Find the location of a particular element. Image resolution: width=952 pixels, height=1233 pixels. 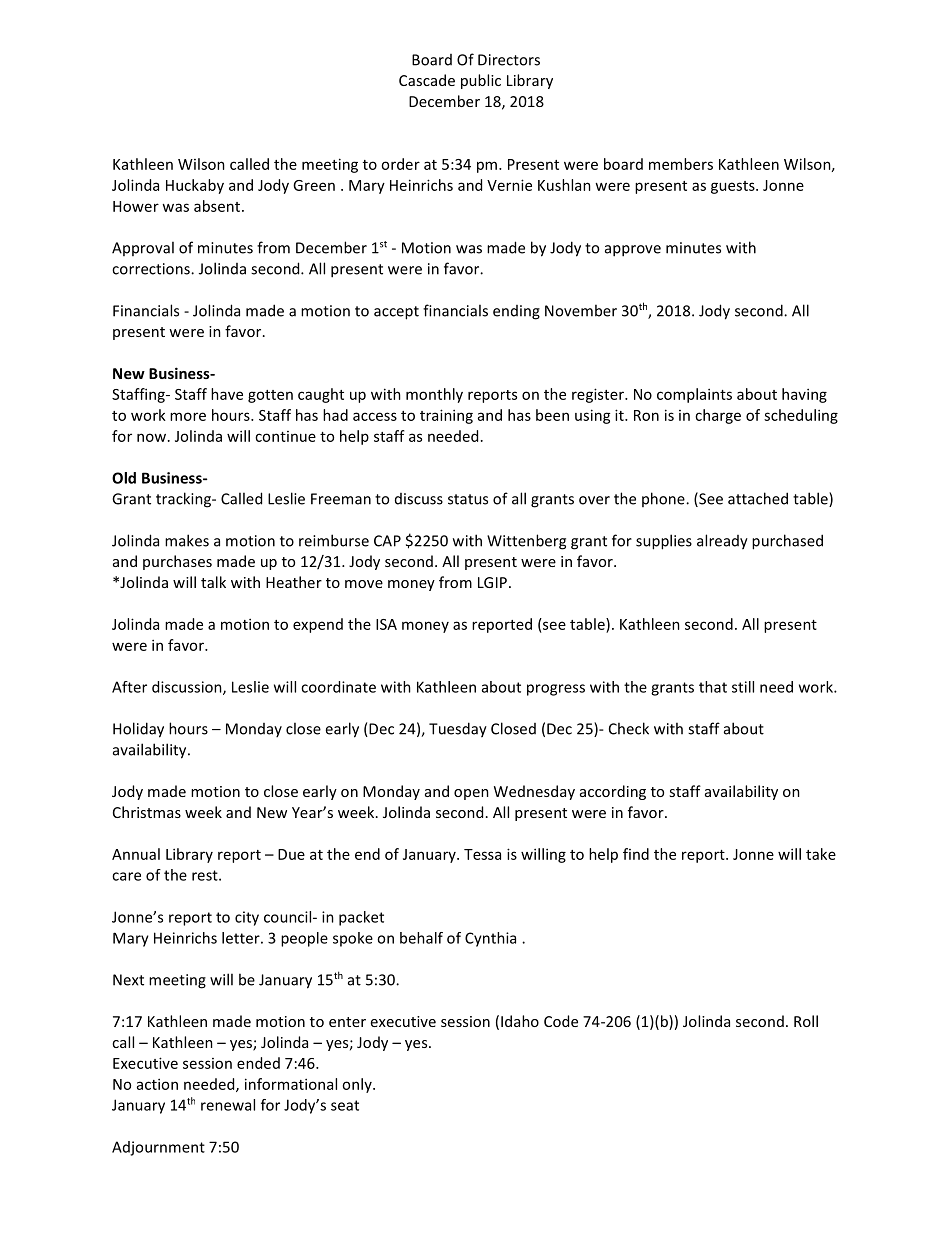

Cynthia is located at coordinates (490, 939).
